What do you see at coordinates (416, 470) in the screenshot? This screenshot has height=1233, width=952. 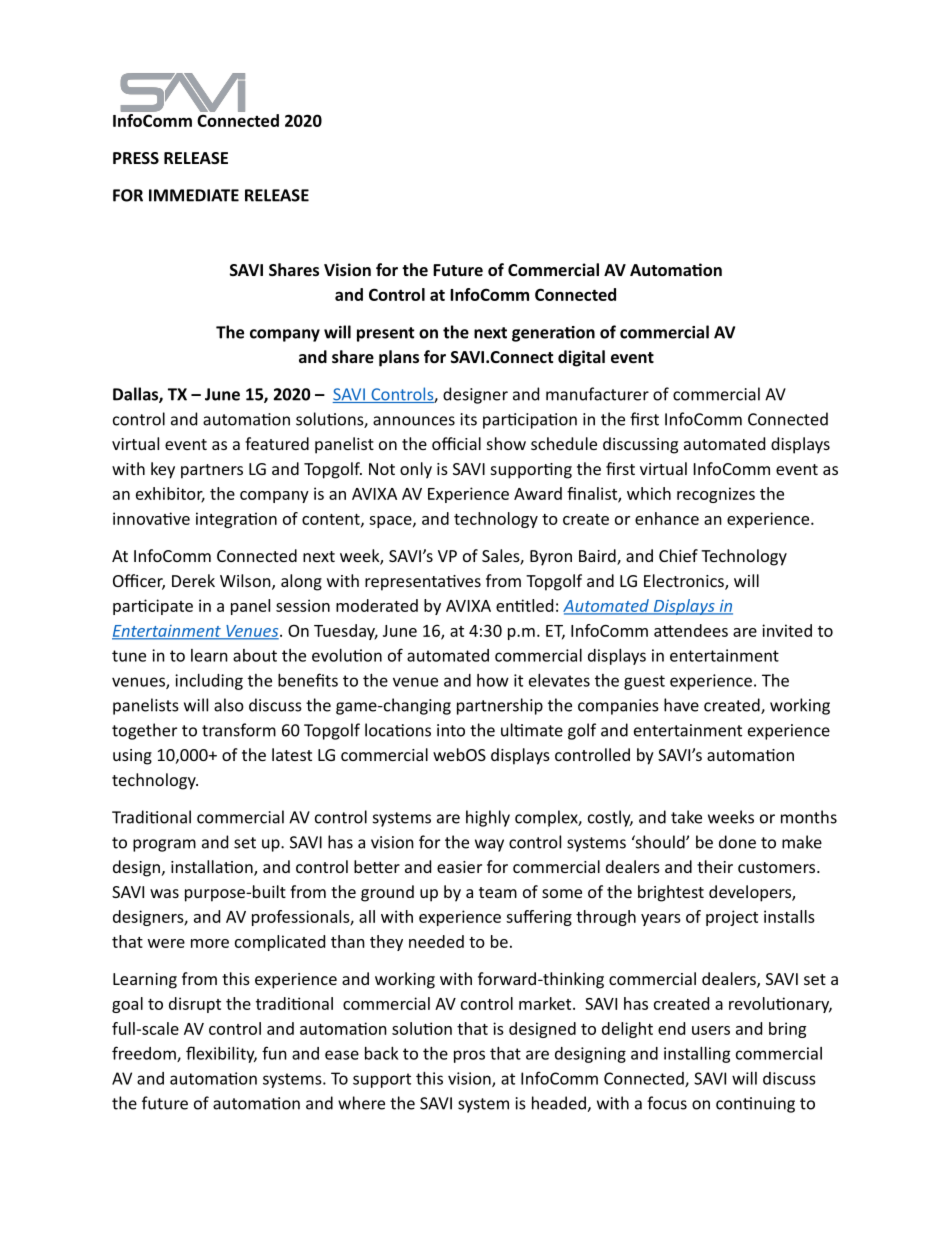 I see `only` at bounding box center [416, 470].
